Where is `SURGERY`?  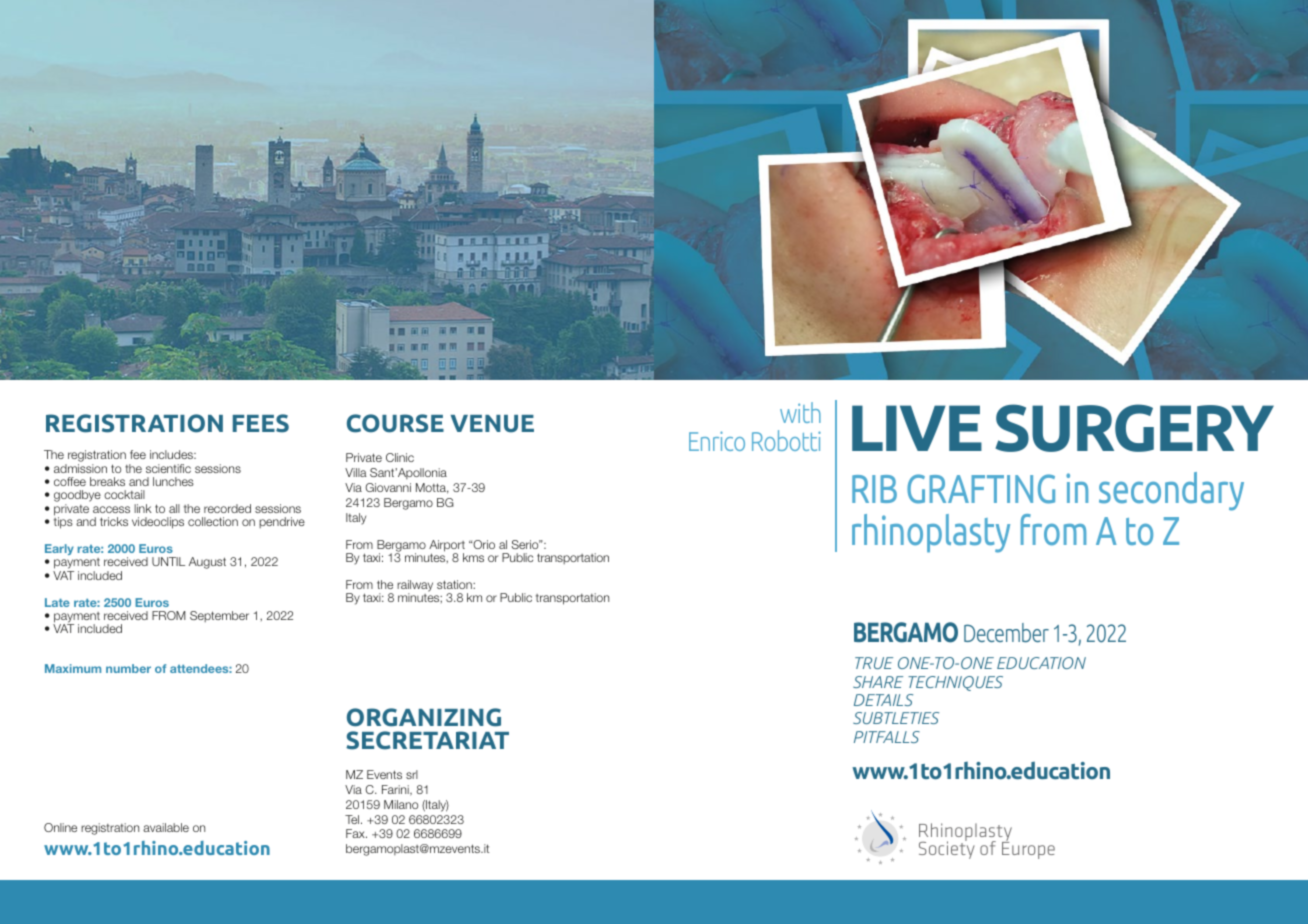 SURGERY is located at coordinates (1134, 428).
